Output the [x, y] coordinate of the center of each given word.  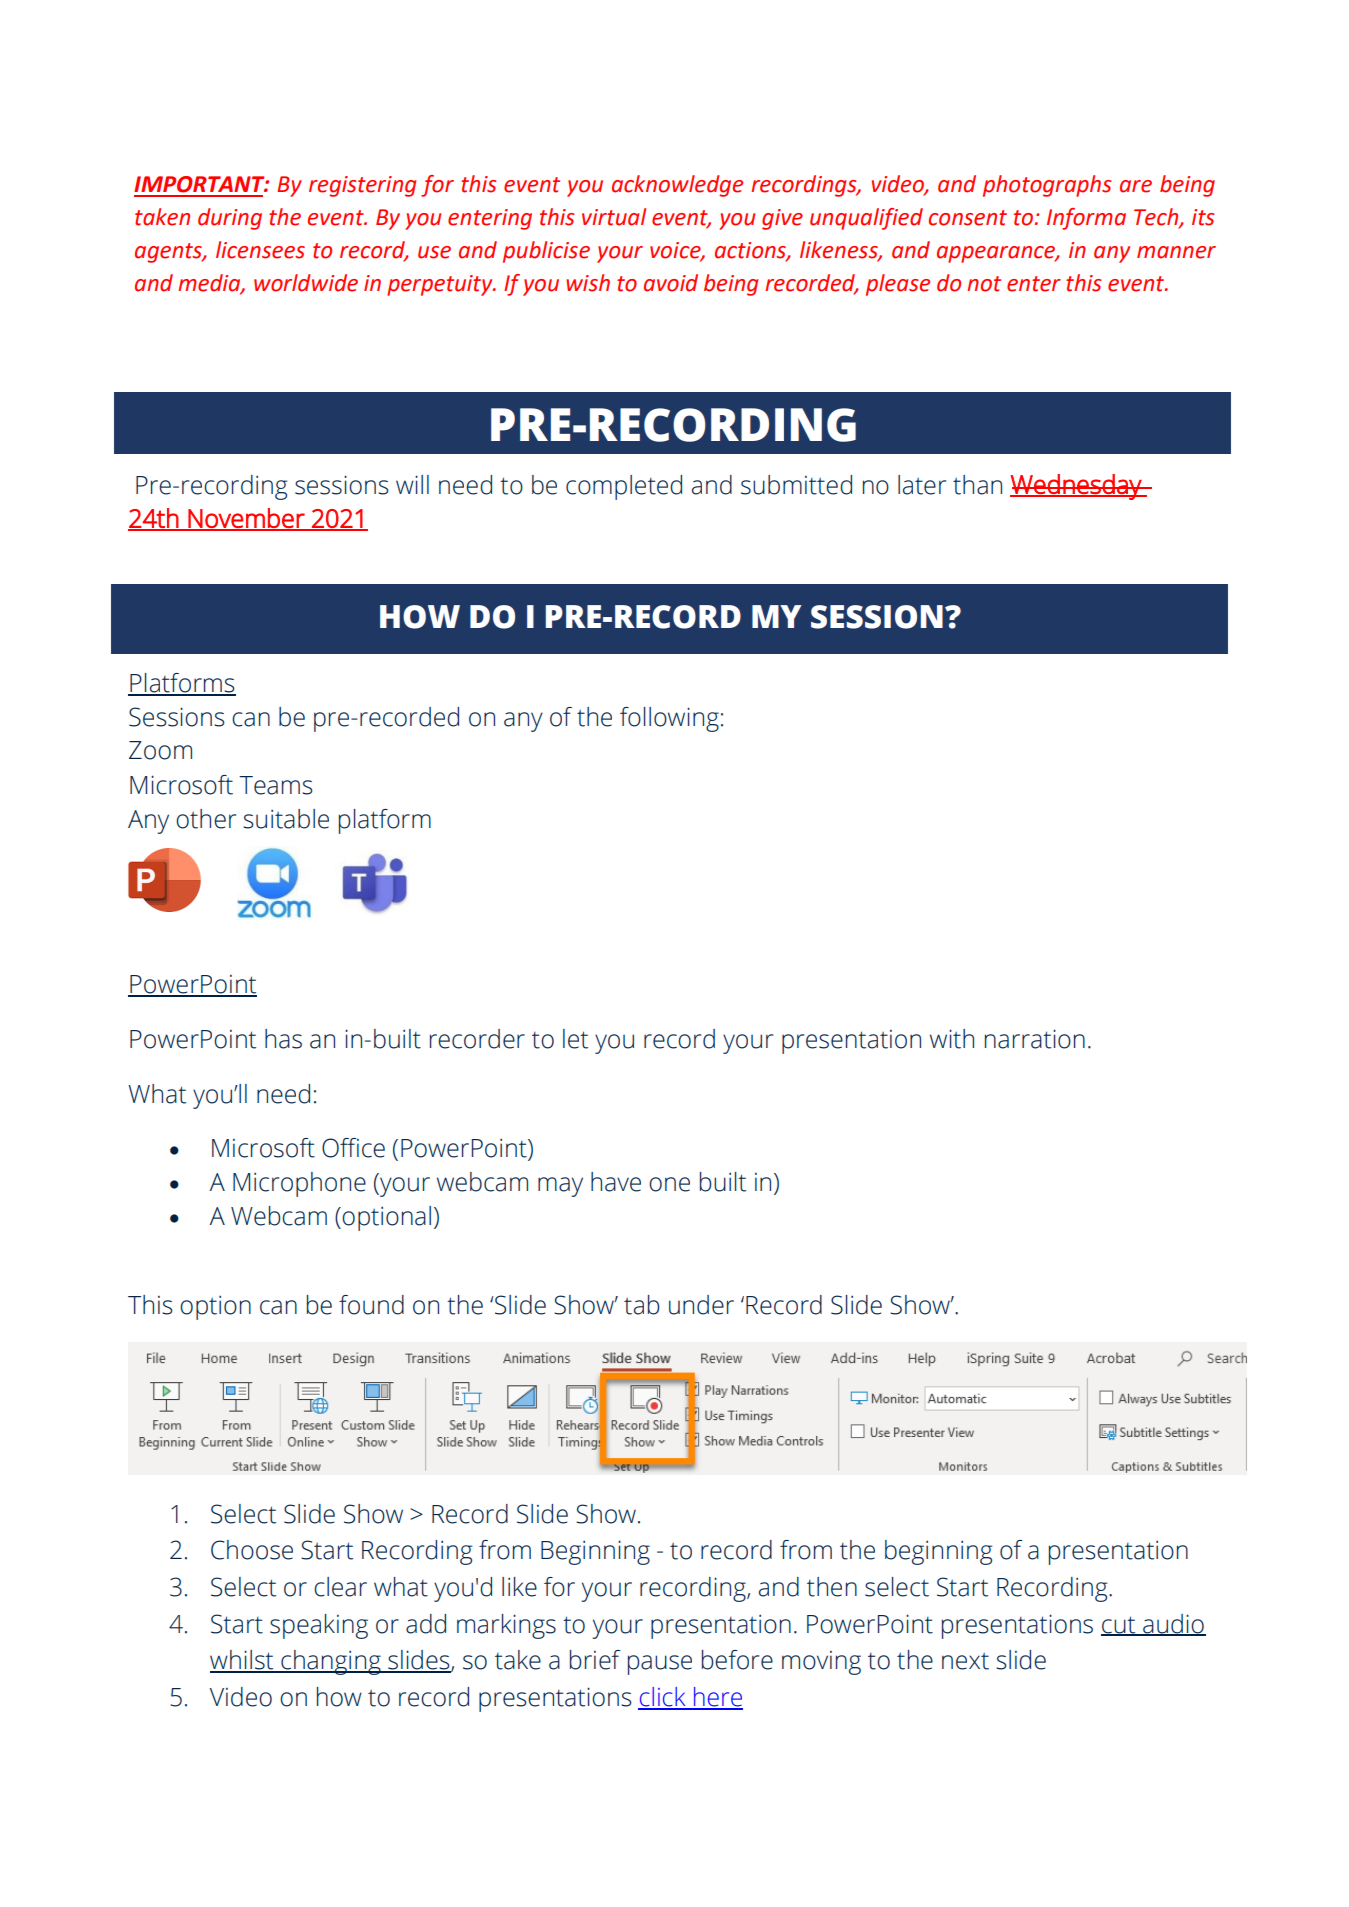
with [952, 1039]
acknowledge [677, 186]
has [283, 1039]
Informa [1086, 219]
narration [1035, 1039]
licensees [260, 250]
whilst [243, 1661]
